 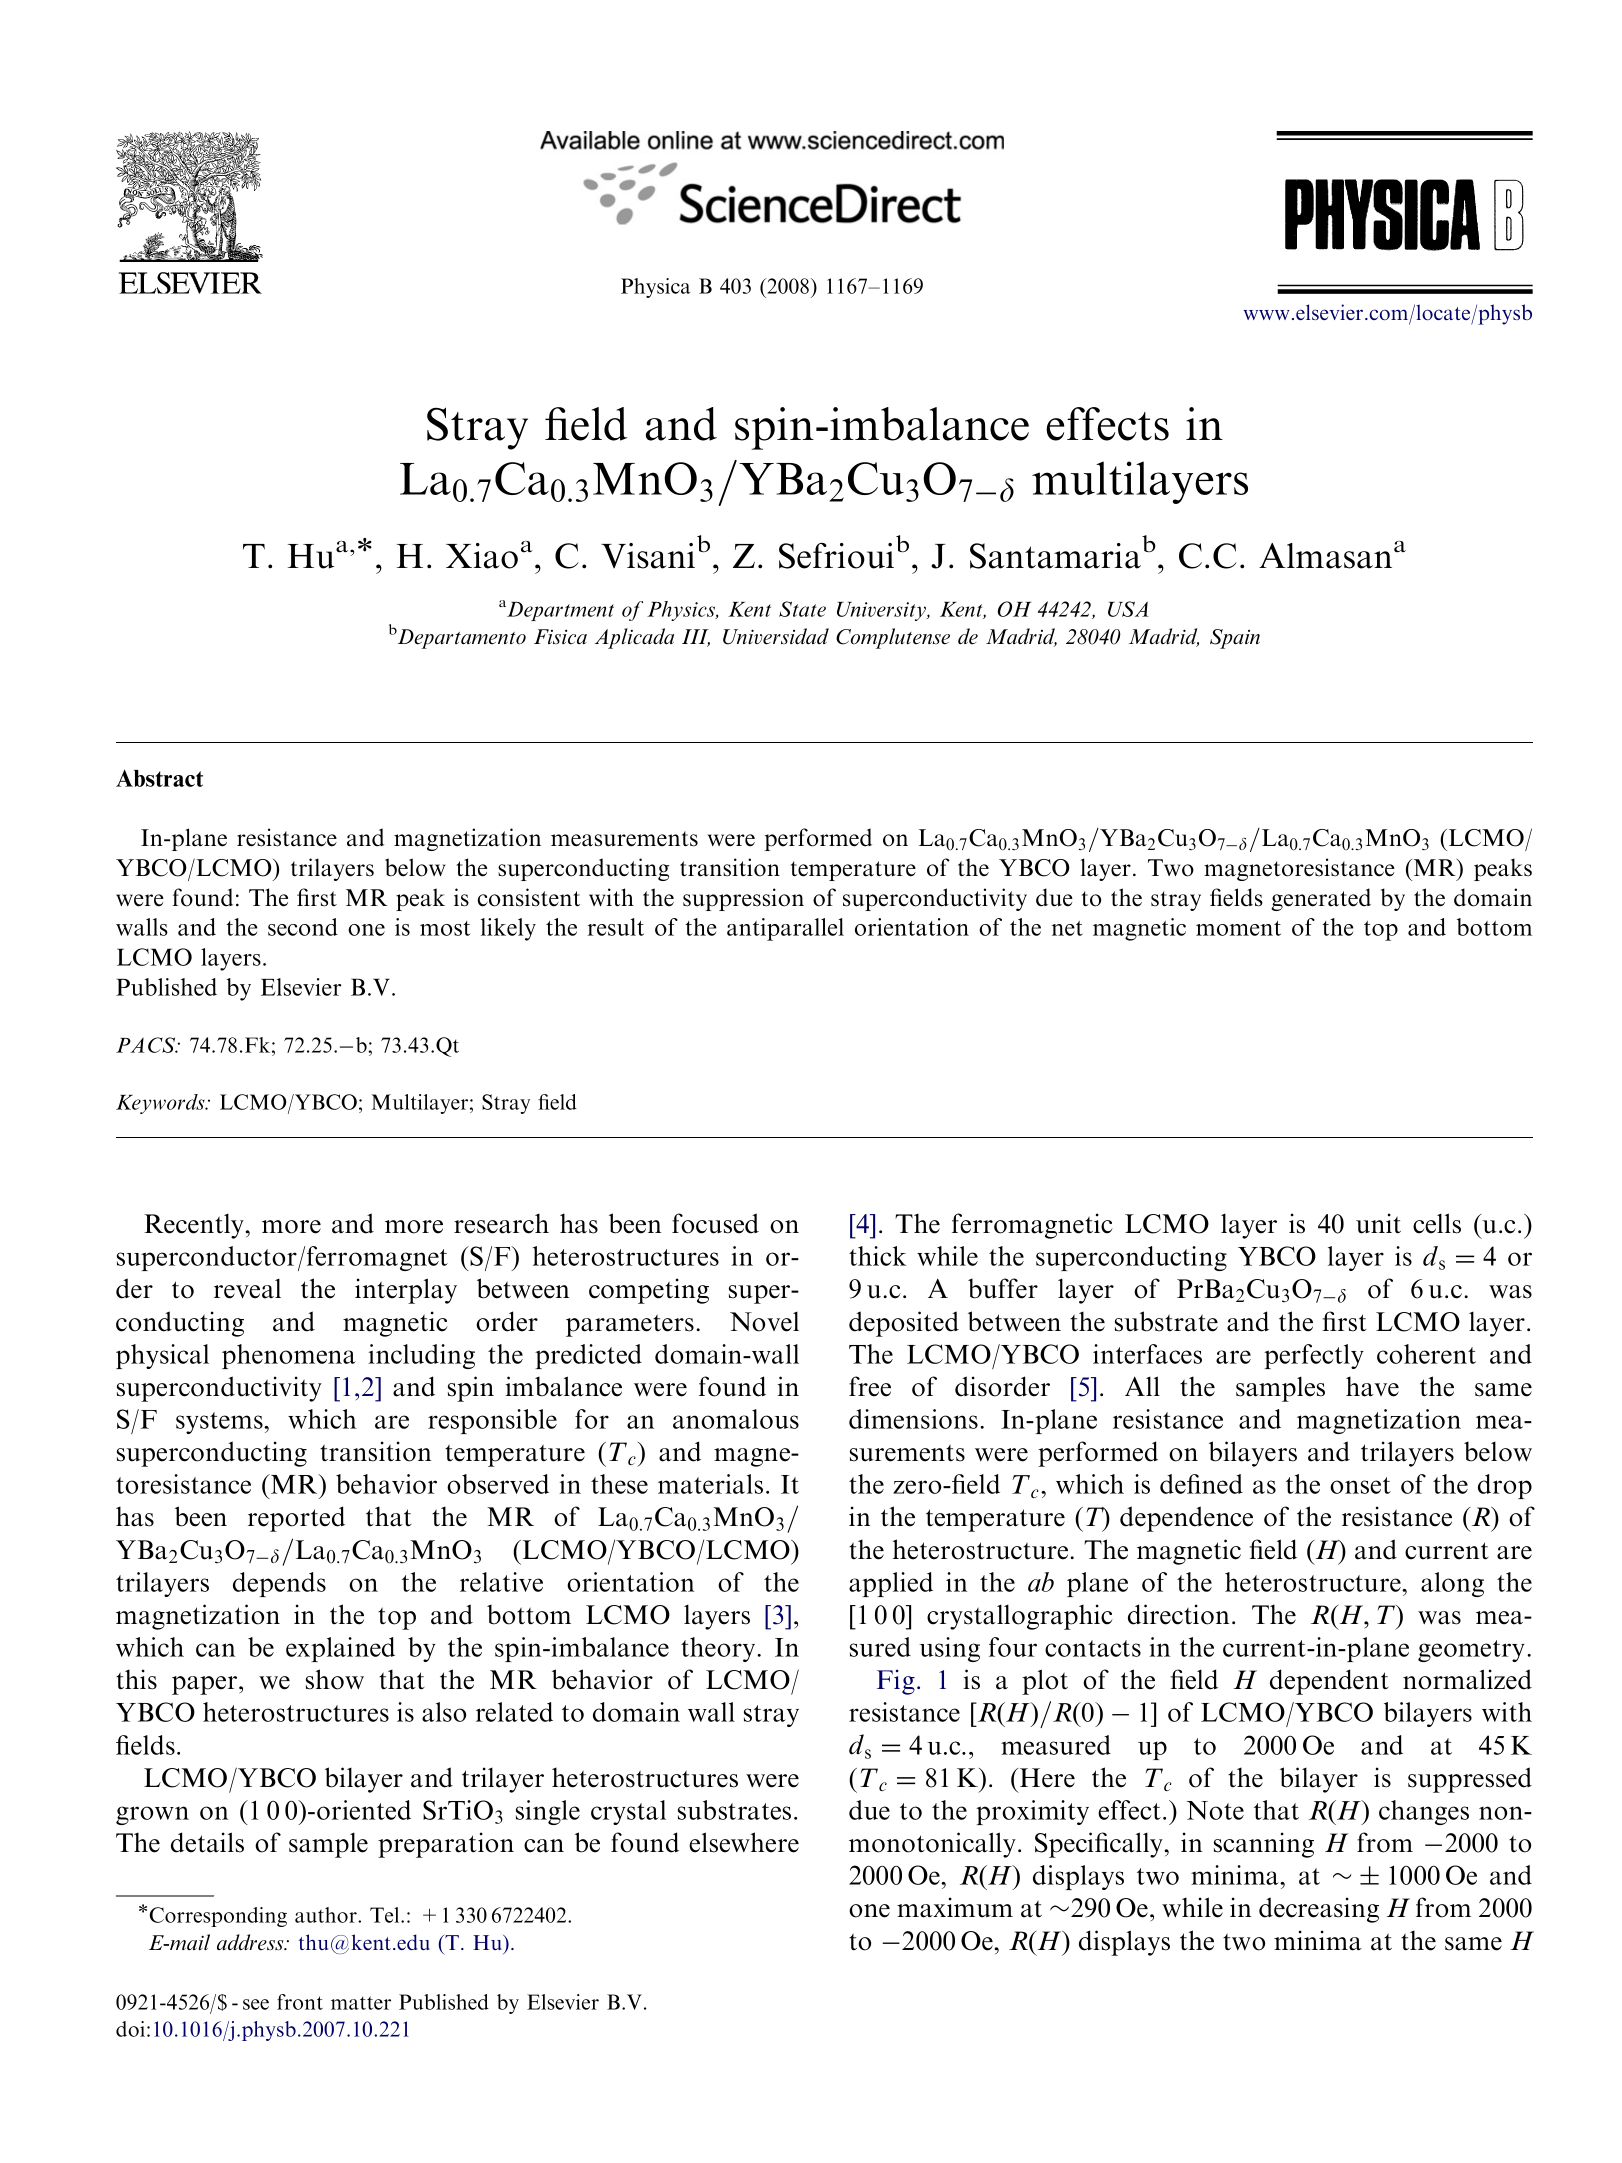 What do you see at coordinates (559, 611) in the screenshot?
I see `Department` at bounding box center [559, 611].
